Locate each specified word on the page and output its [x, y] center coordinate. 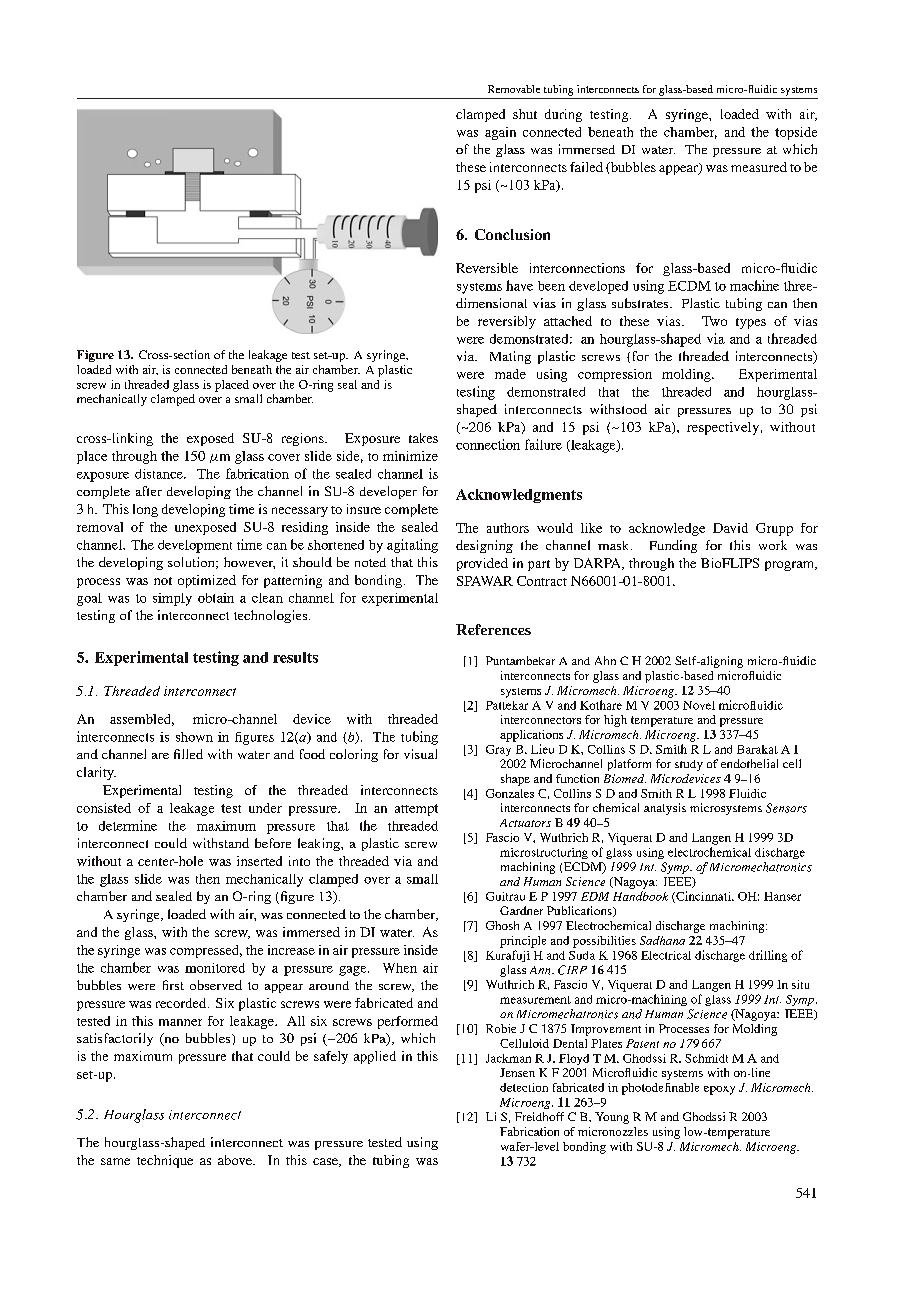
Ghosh [502, 925]
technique [165, 1161]
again [500, 133]
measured [759, 167]
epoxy [719, 1090]
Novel [699, 705]
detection [524, 1087]
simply [172, 599]
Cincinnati [703, 897]
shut [525, 114]
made [510, 374]
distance [160, 474]
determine [128, 825]
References [493, 629]
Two [714, 321]
